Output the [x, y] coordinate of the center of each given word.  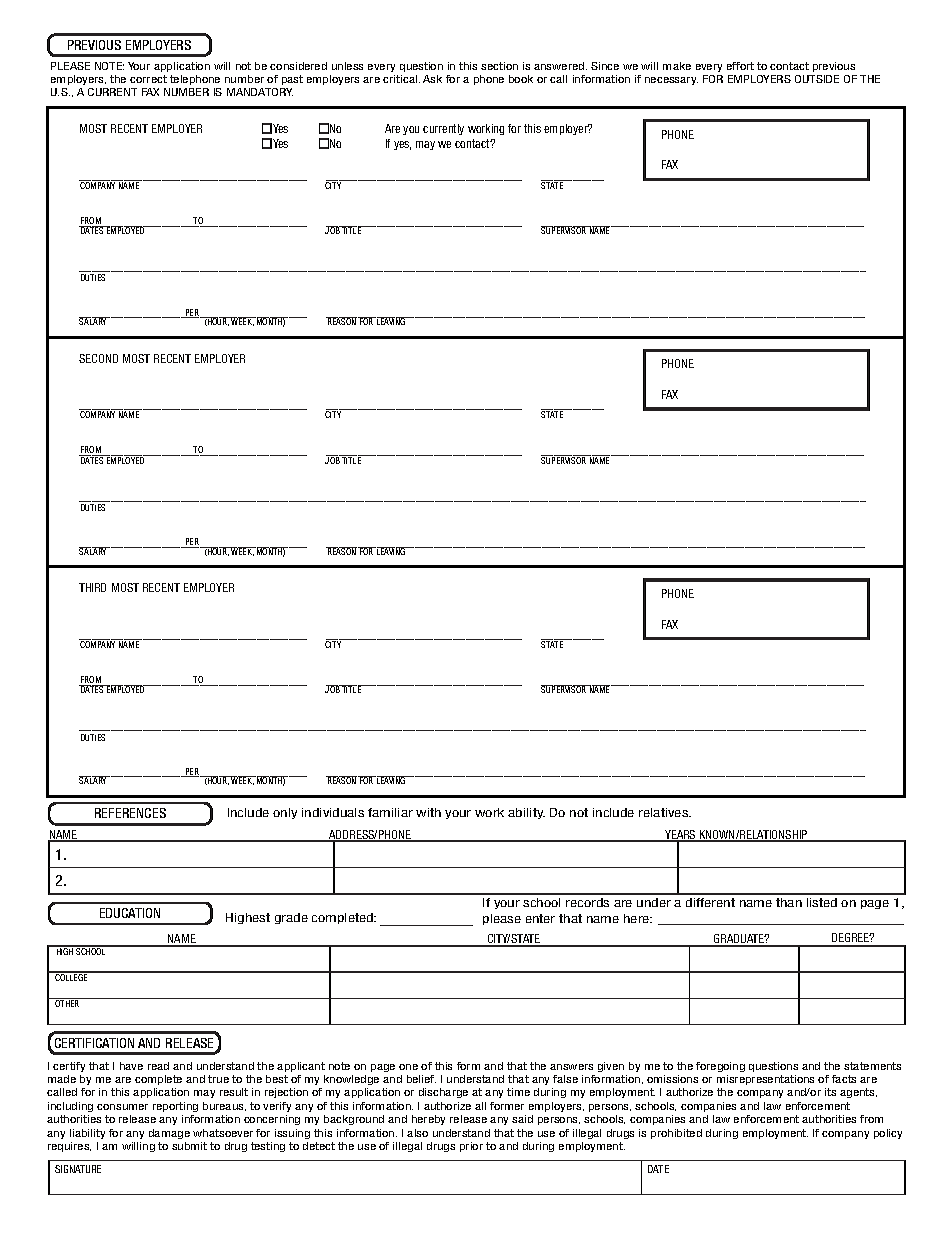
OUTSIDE [817, 79]
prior [471, 1147]
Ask [432, 79]
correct [148, 79]
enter [540, 918]
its [830, 1092]
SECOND [98, 358]
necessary [671, 81]
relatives [665, 812]
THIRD [92, 587]
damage [169, 1134]
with [428, 812]
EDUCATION [130, 913]
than [789, 902]
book [521, 79]
